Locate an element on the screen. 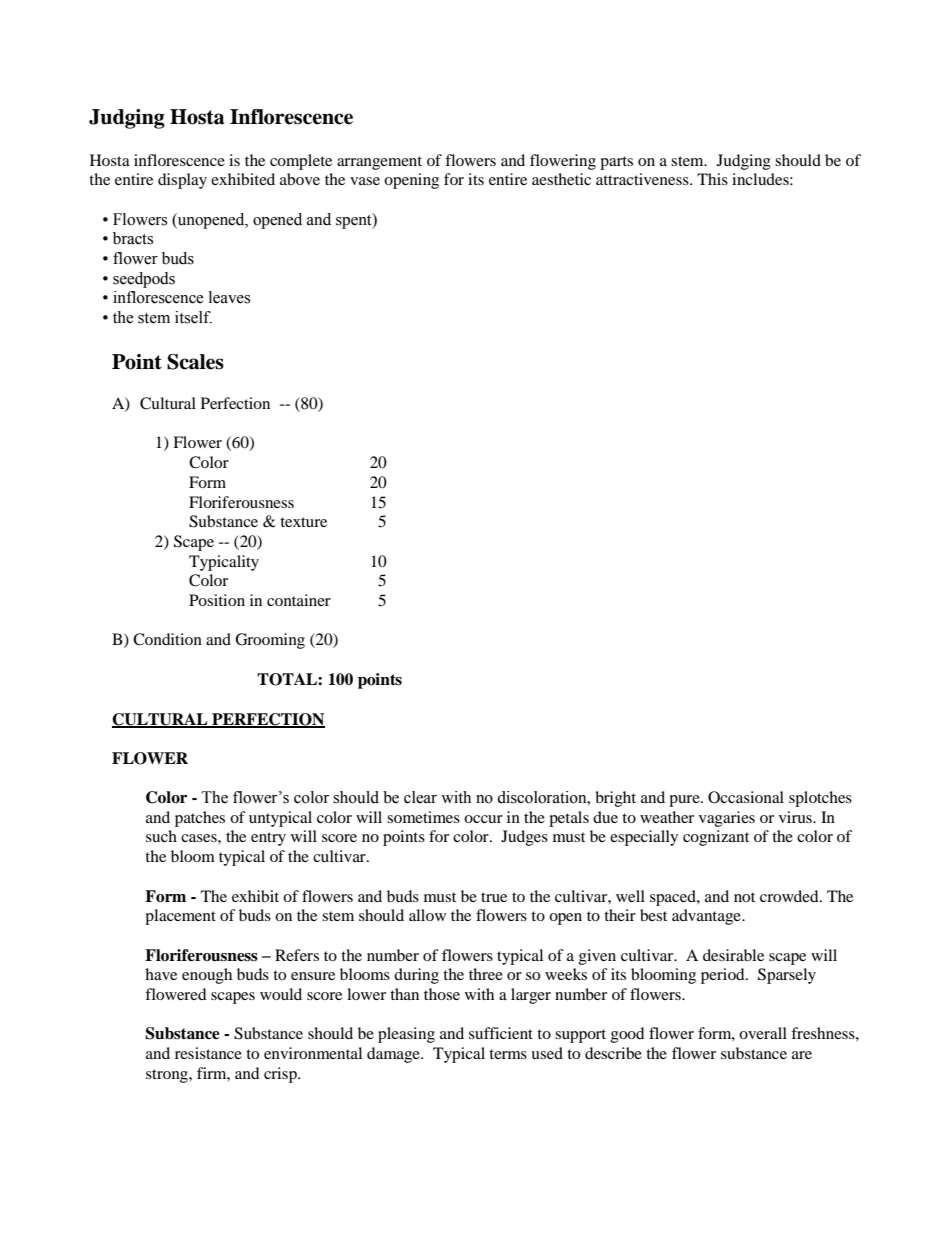  container is located at coordinates (299, 600).
